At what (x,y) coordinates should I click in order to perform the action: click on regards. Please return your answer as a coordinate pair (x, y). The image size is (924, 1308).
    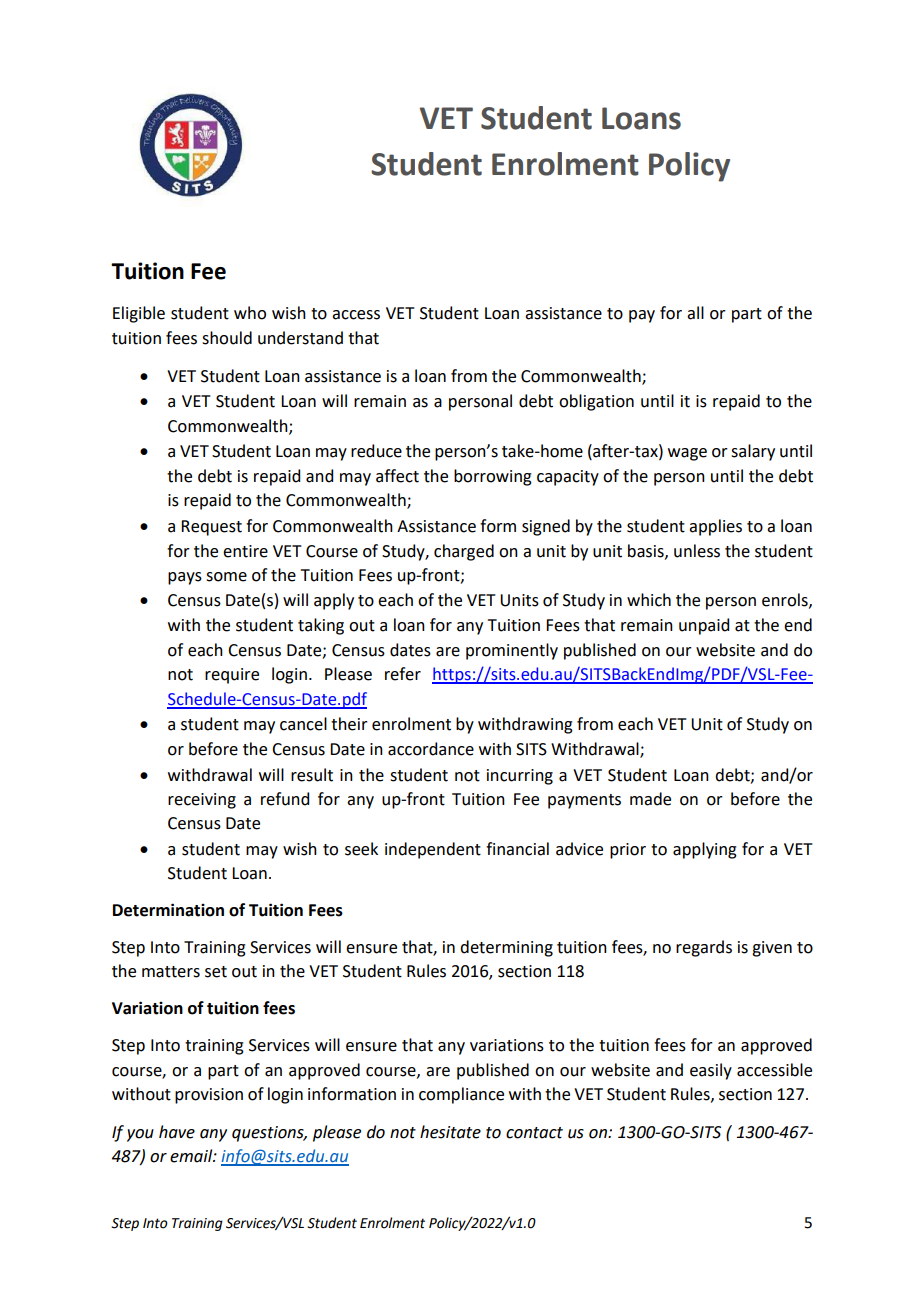
    Looking at the image, I should click on (704, 948).
